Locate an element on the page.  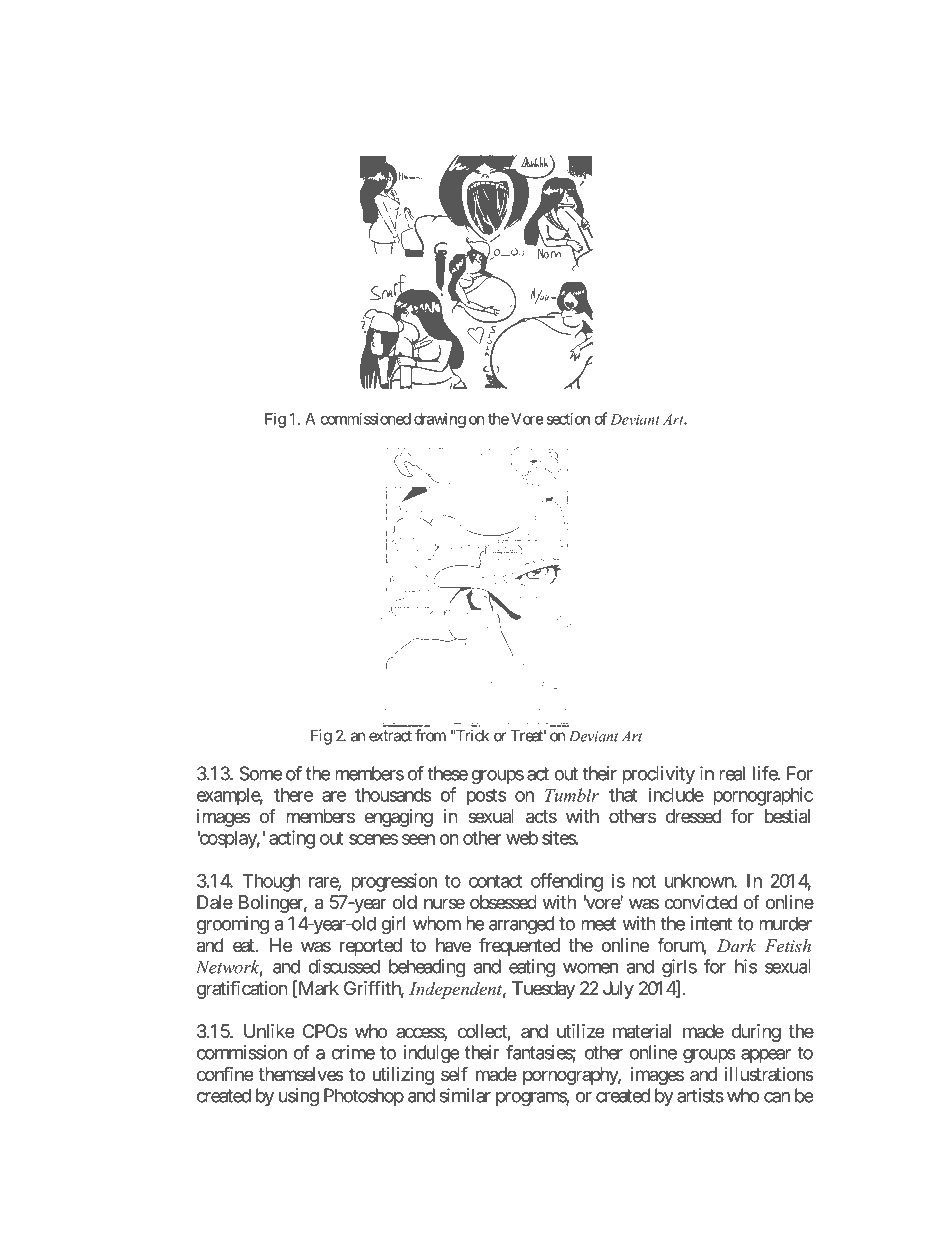
section is located at coordinates (568, 419).
